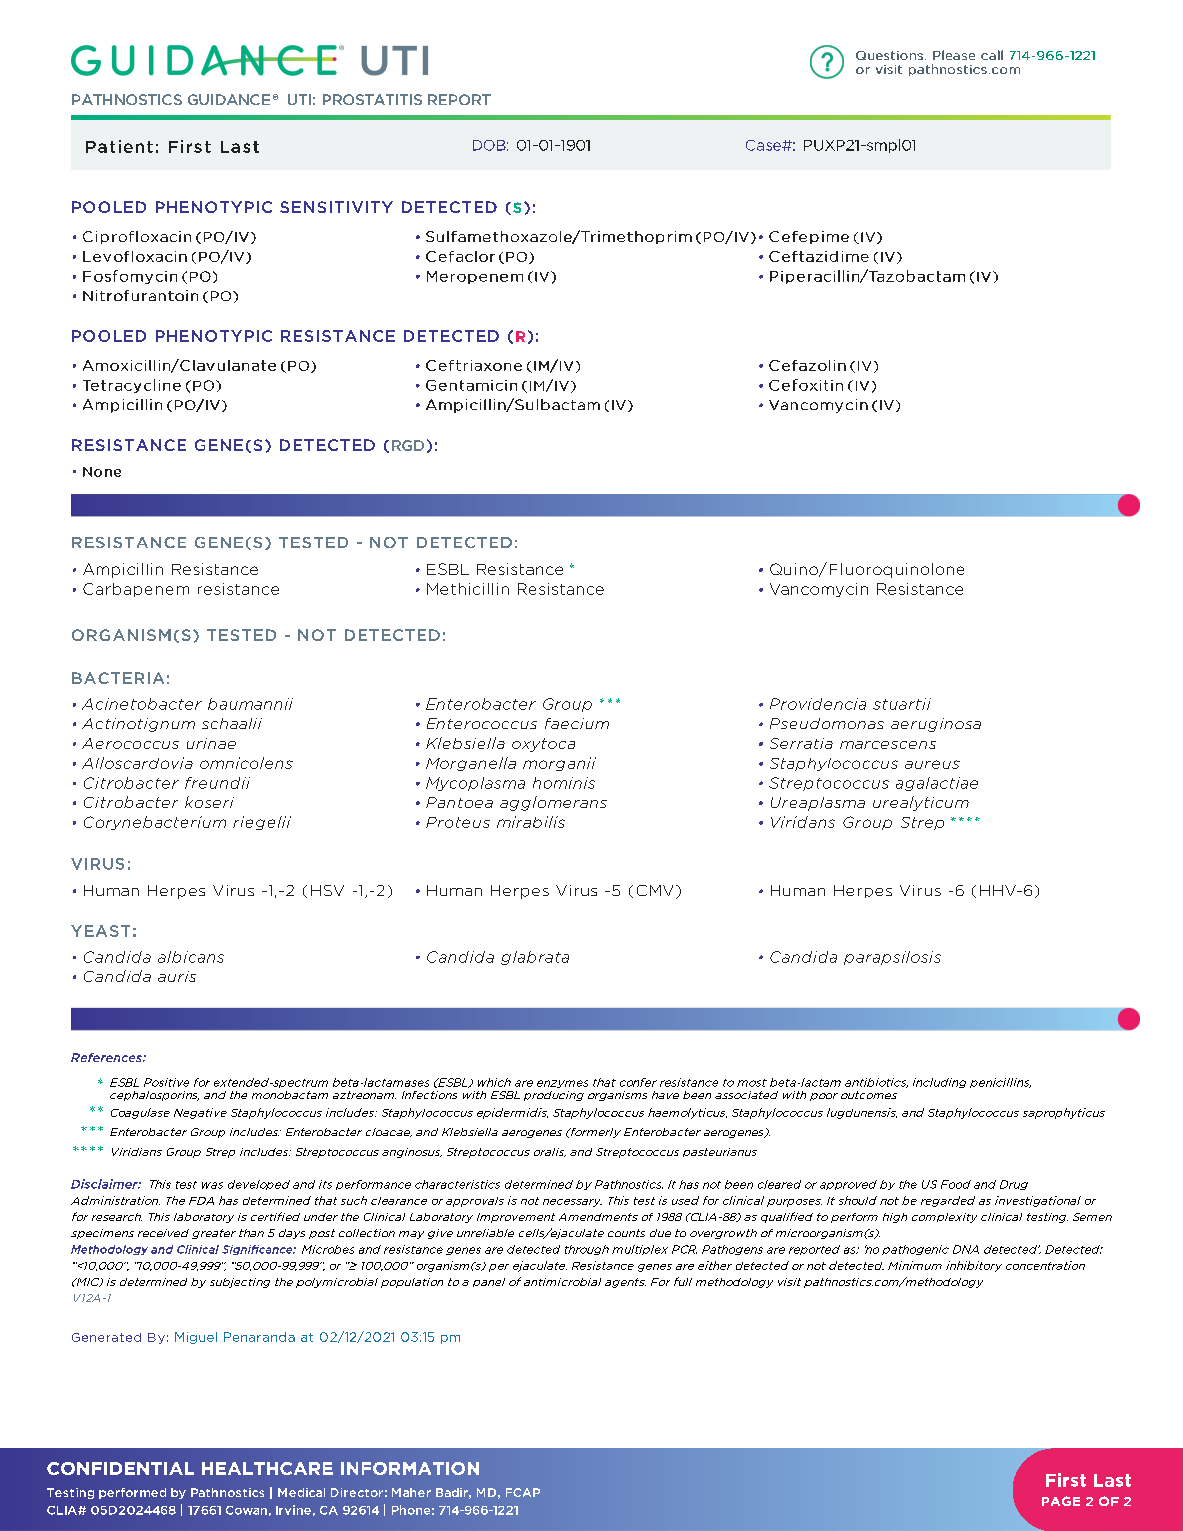 The image size is (1183, 1531). I want to click on baumannii, so click(250, 704).
